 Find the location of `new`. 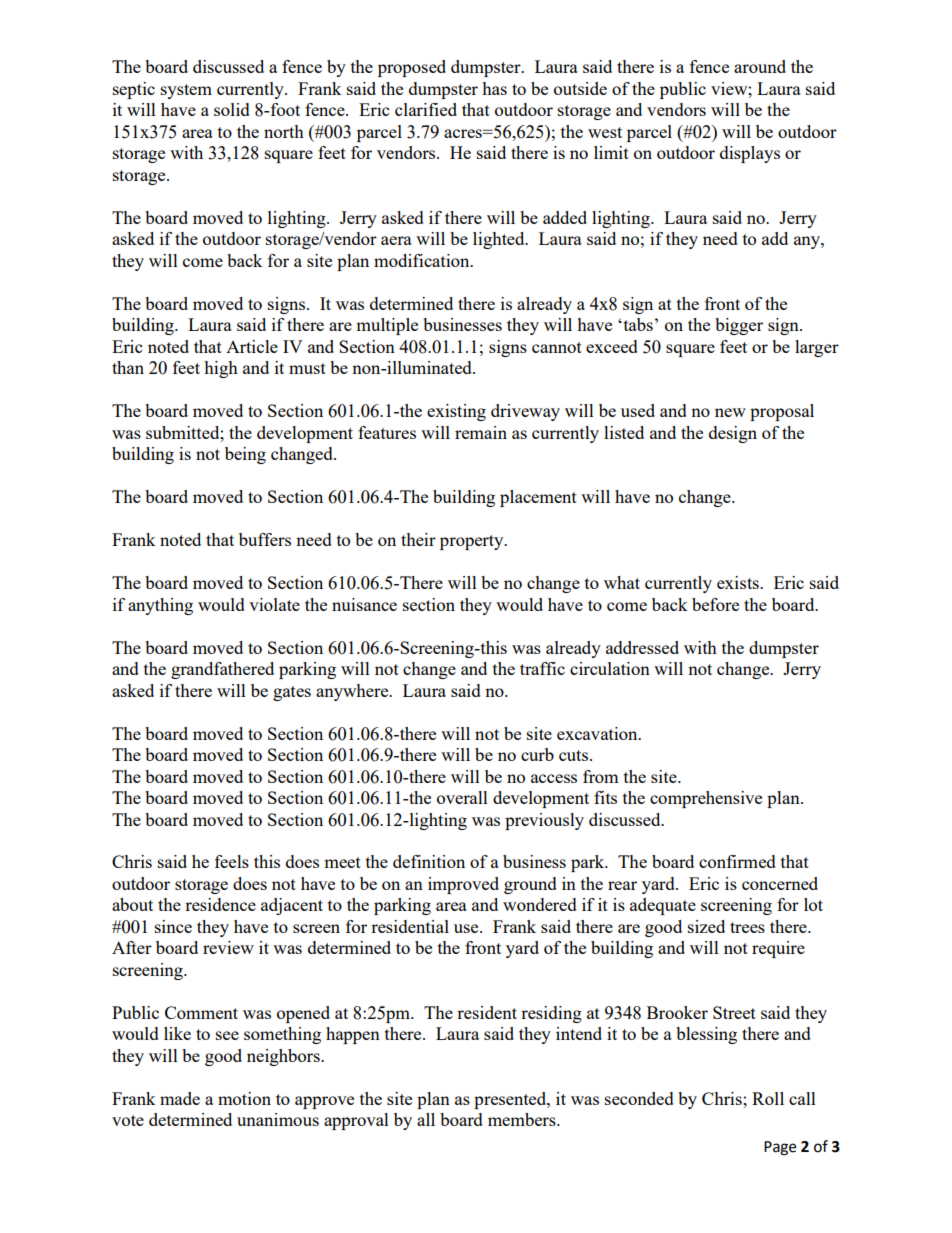

new is located at coordinates (730, 412).
